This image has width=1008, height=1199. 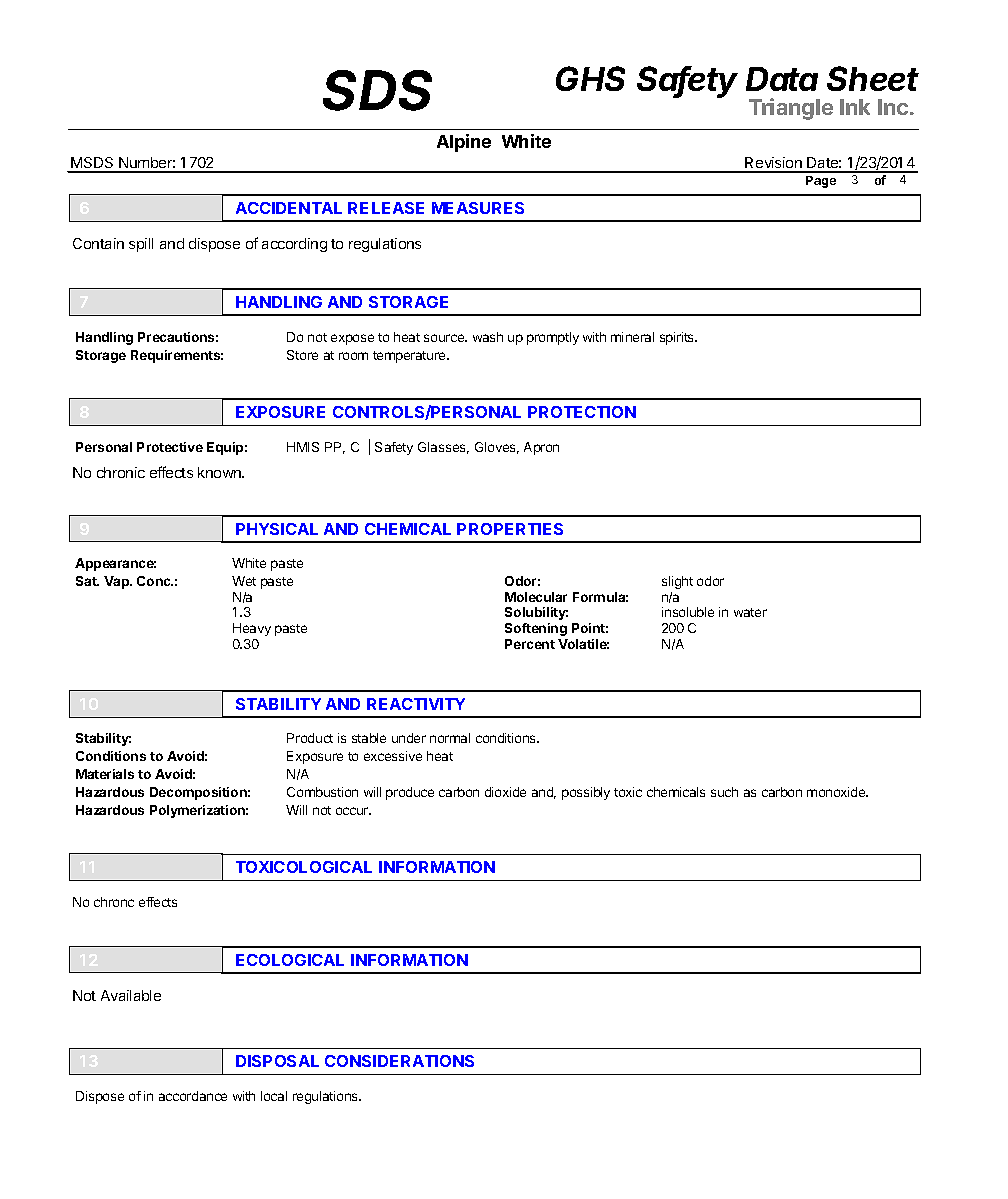 I want to click on accordance, so click(x=193, y=1096).
